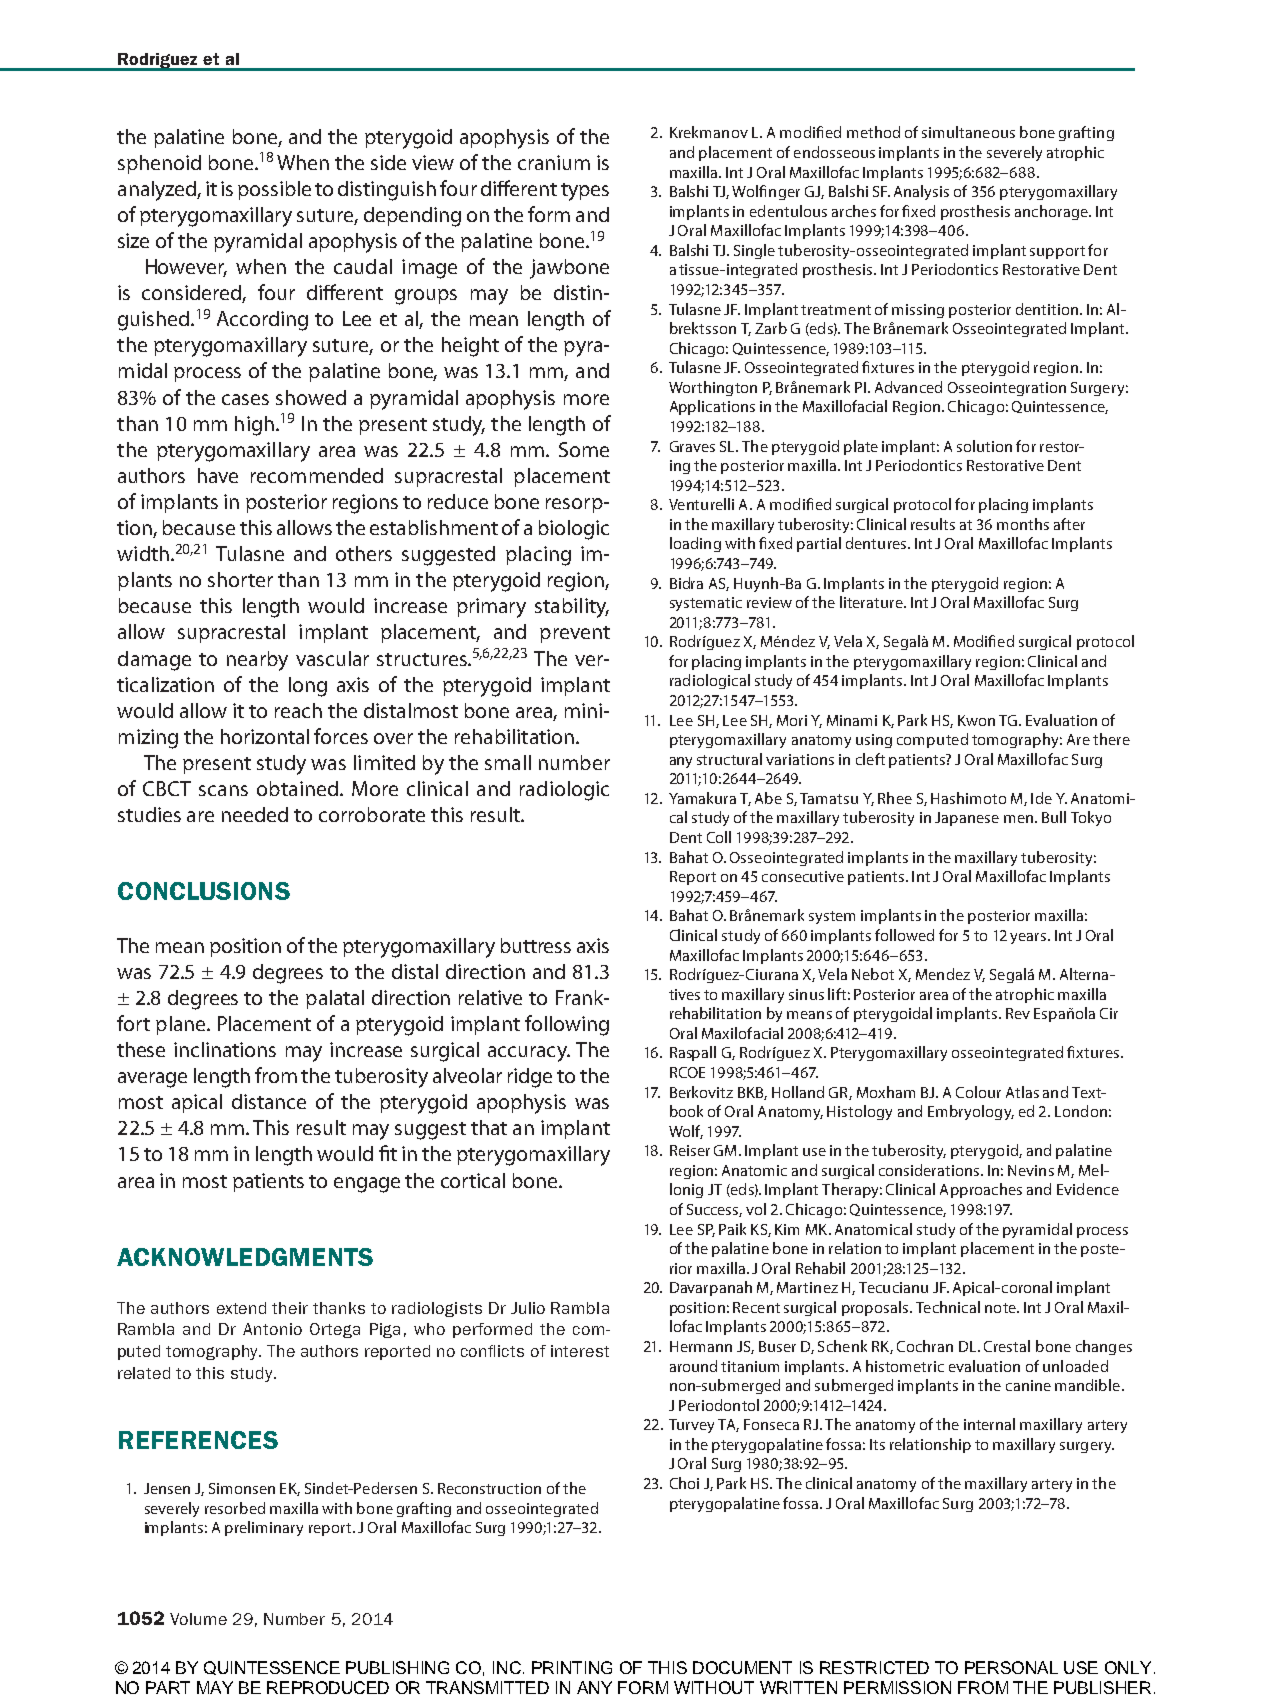  Describe the element at coordinates (536, 945) in the image. I see `buttress` at that location.
